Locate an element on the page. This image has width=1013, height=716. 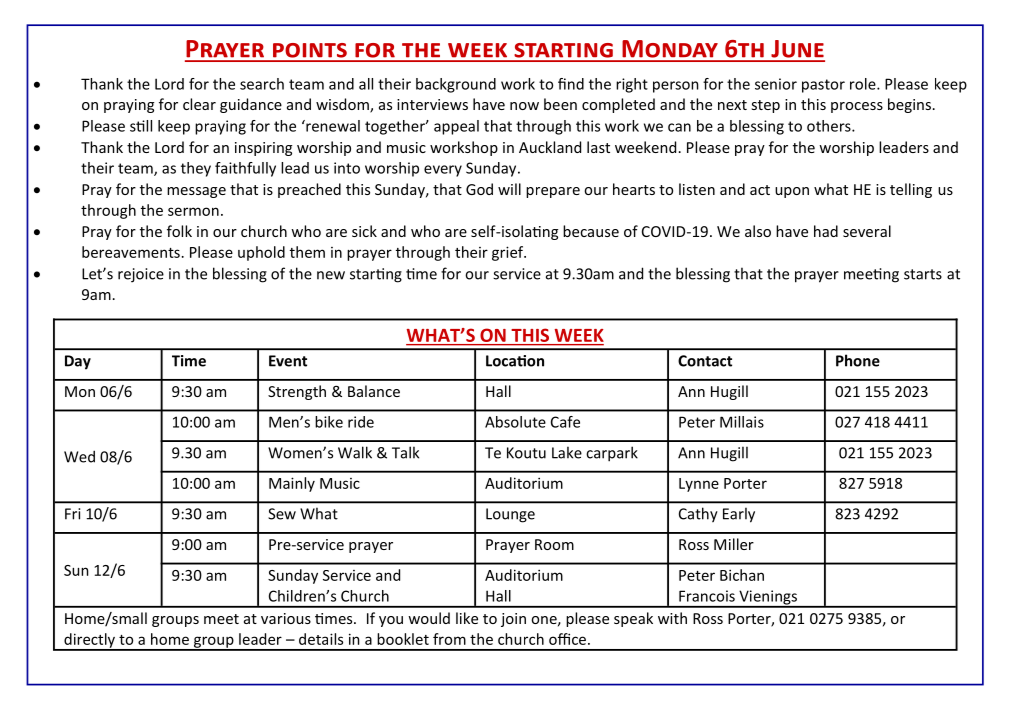
grief is located at coordinates (509, 253).
